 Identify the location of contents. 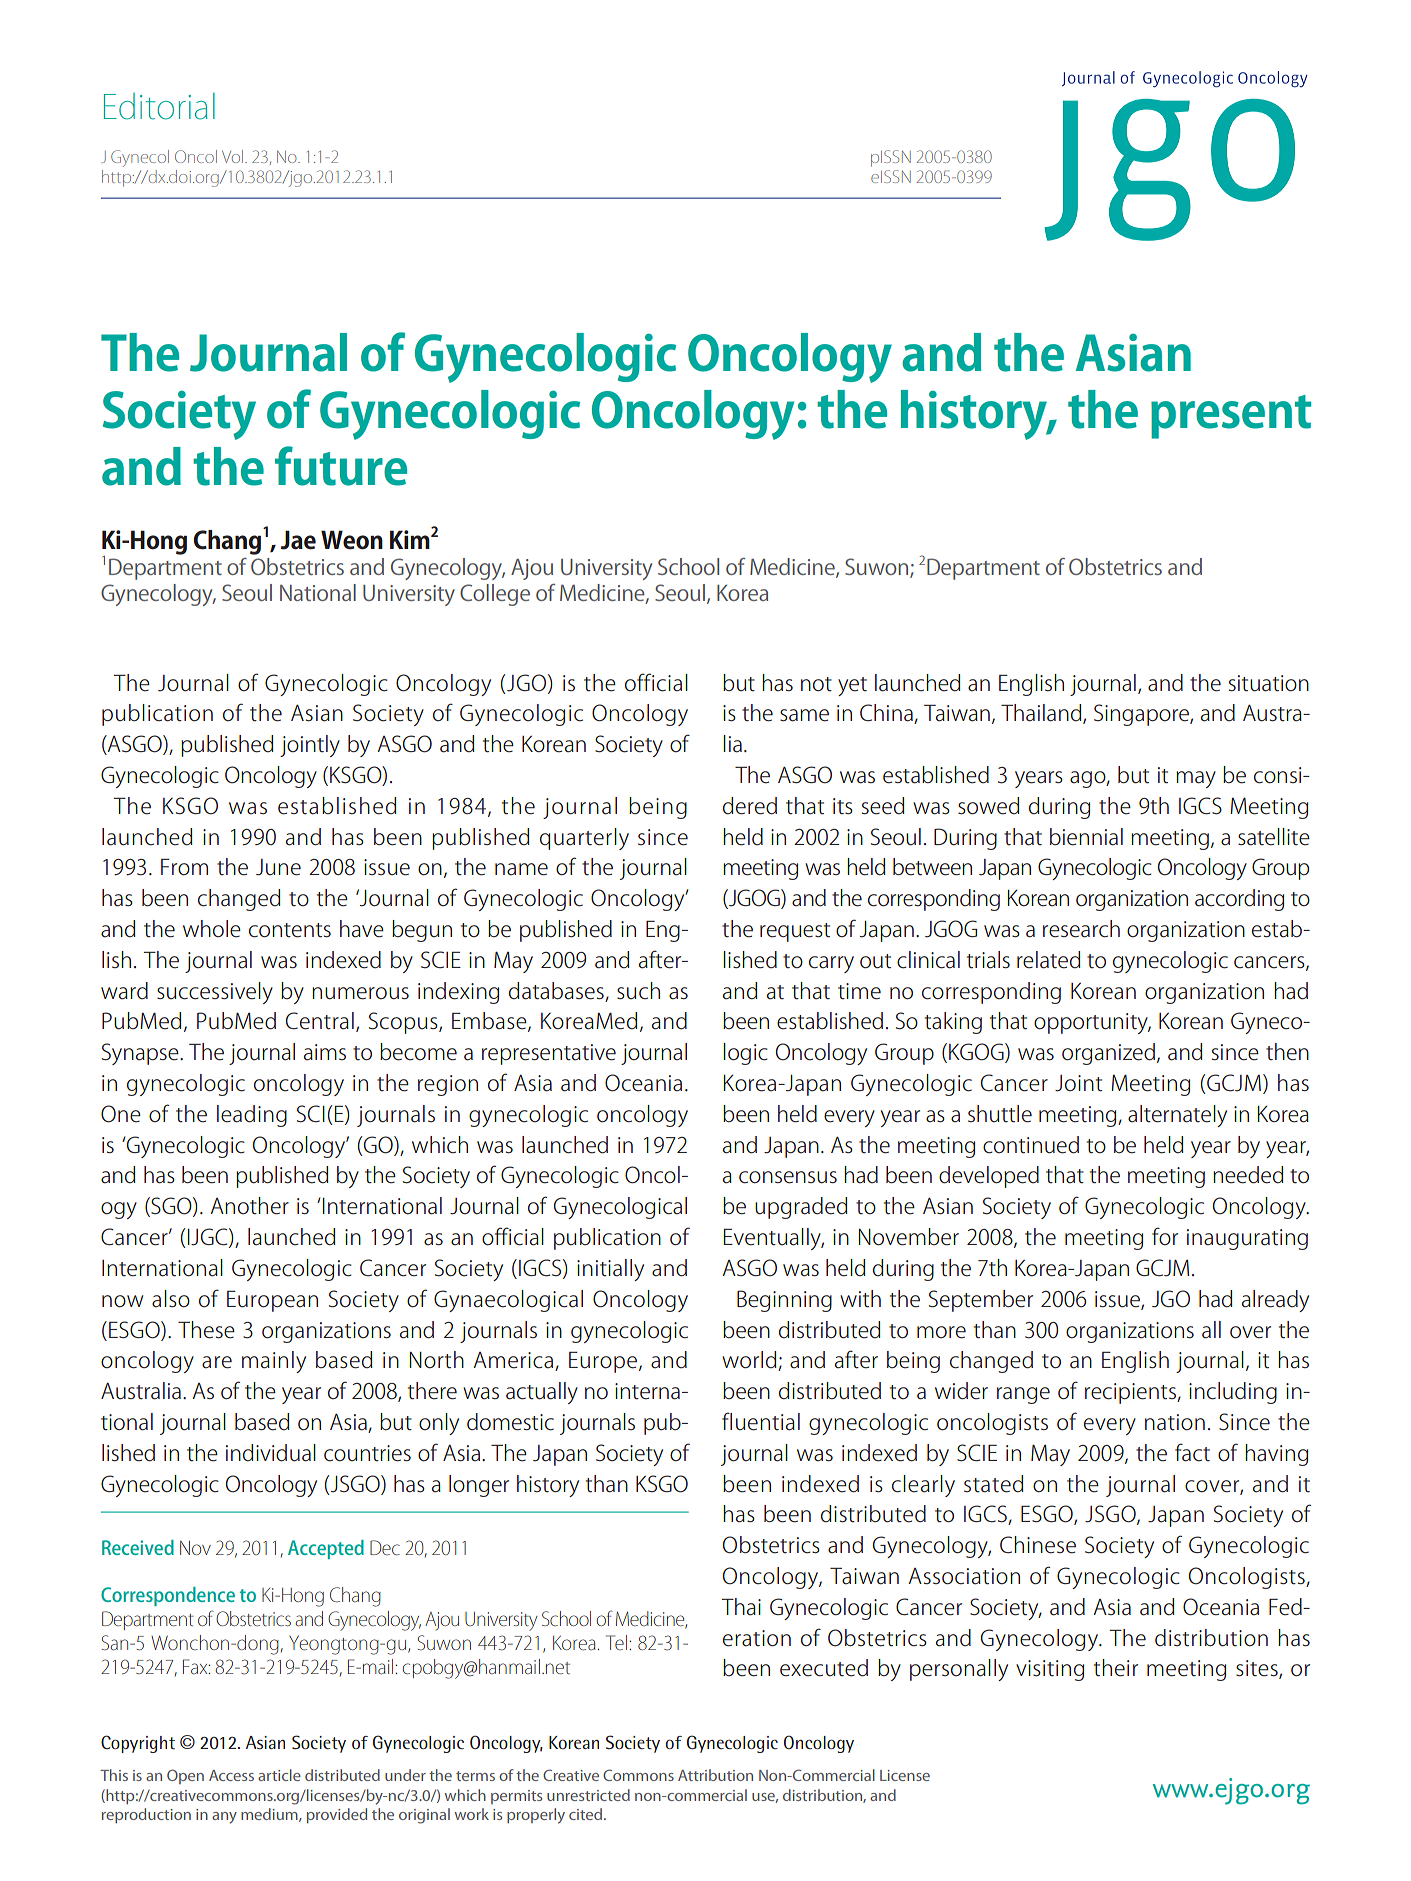
(290, 930).
